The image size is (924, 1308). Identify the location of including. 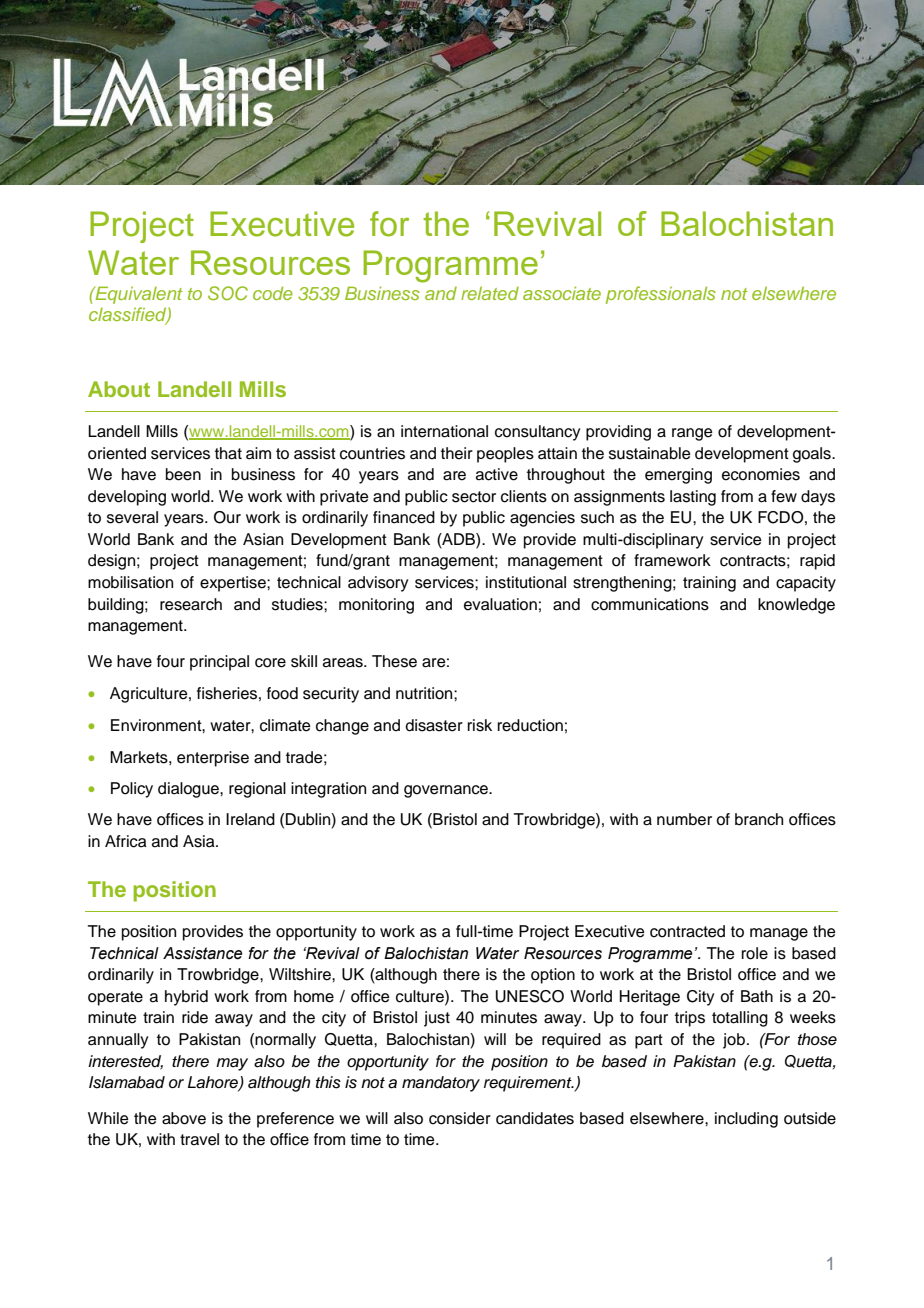
(746, 1120).
